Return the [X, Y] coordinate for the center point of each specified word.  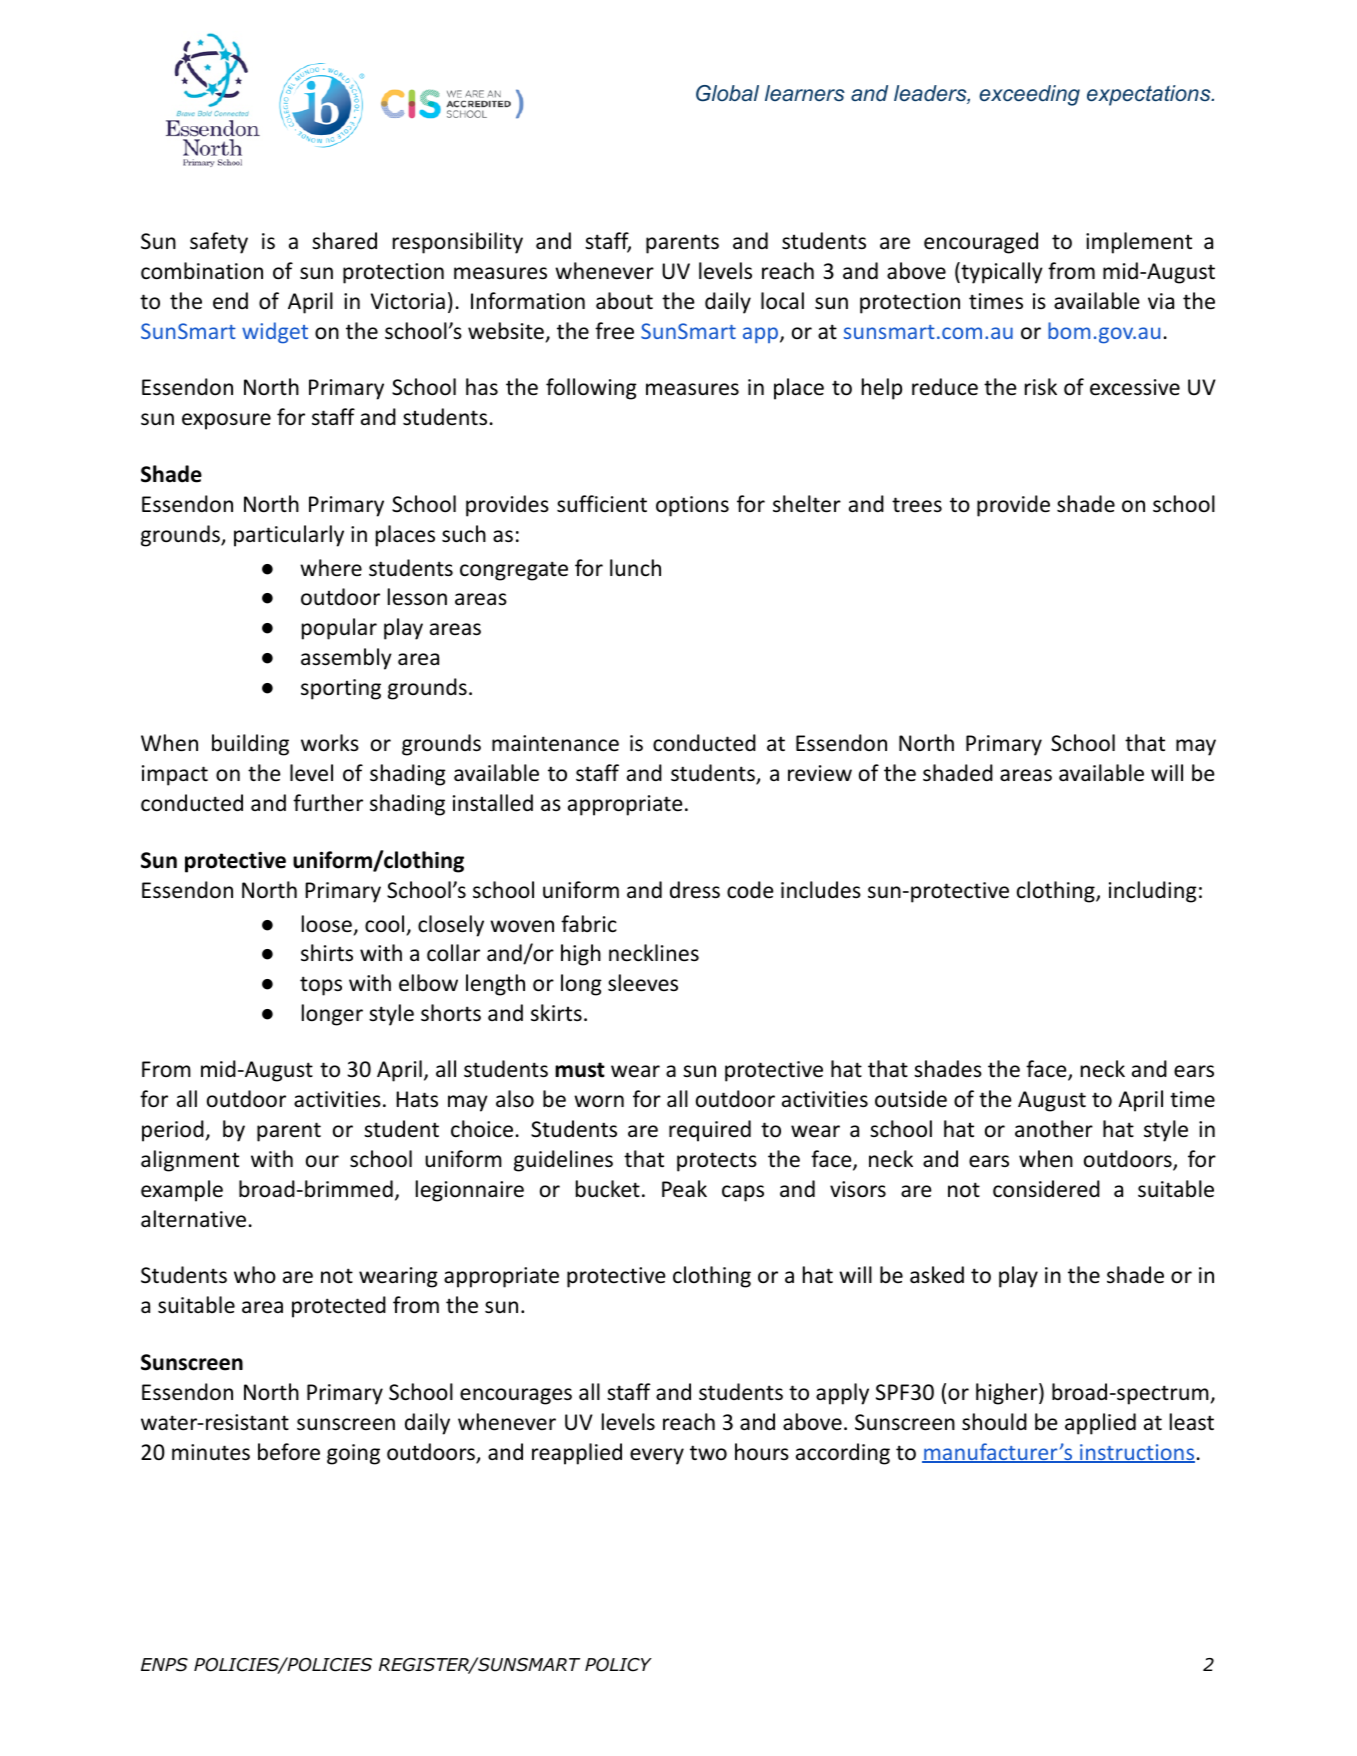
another [1054, 1129]
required [710, 1131]
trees [917, 505]
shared [344, 241]
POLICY [618, 1665]
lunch [635, 568]
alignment [190, 1161]
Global [727, 93]
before [289, 1452]
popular [339, 629]
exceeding [1029, 95]
